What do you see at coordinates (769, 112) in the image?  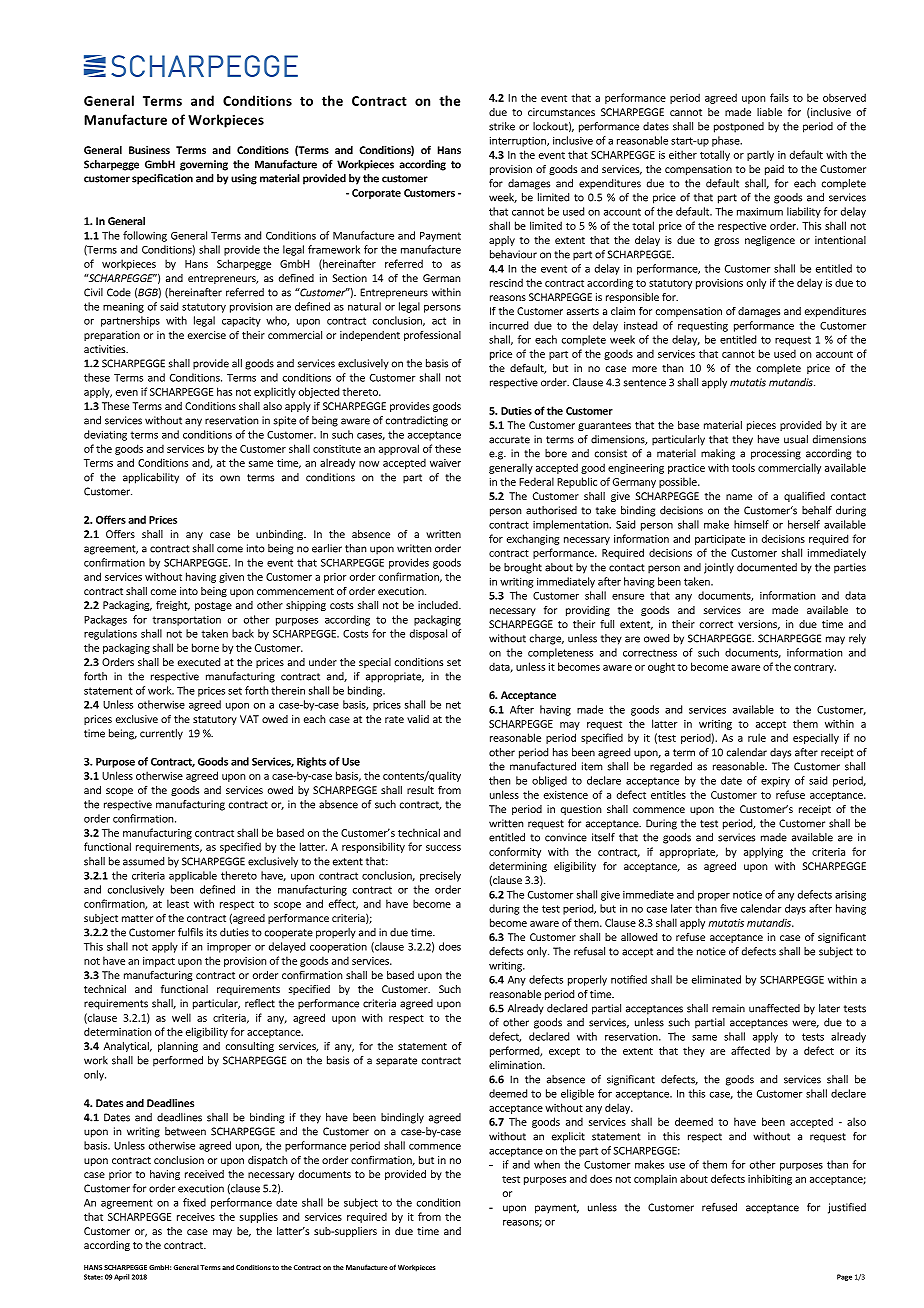 I see `liable` at bounding box center [769, 112].
